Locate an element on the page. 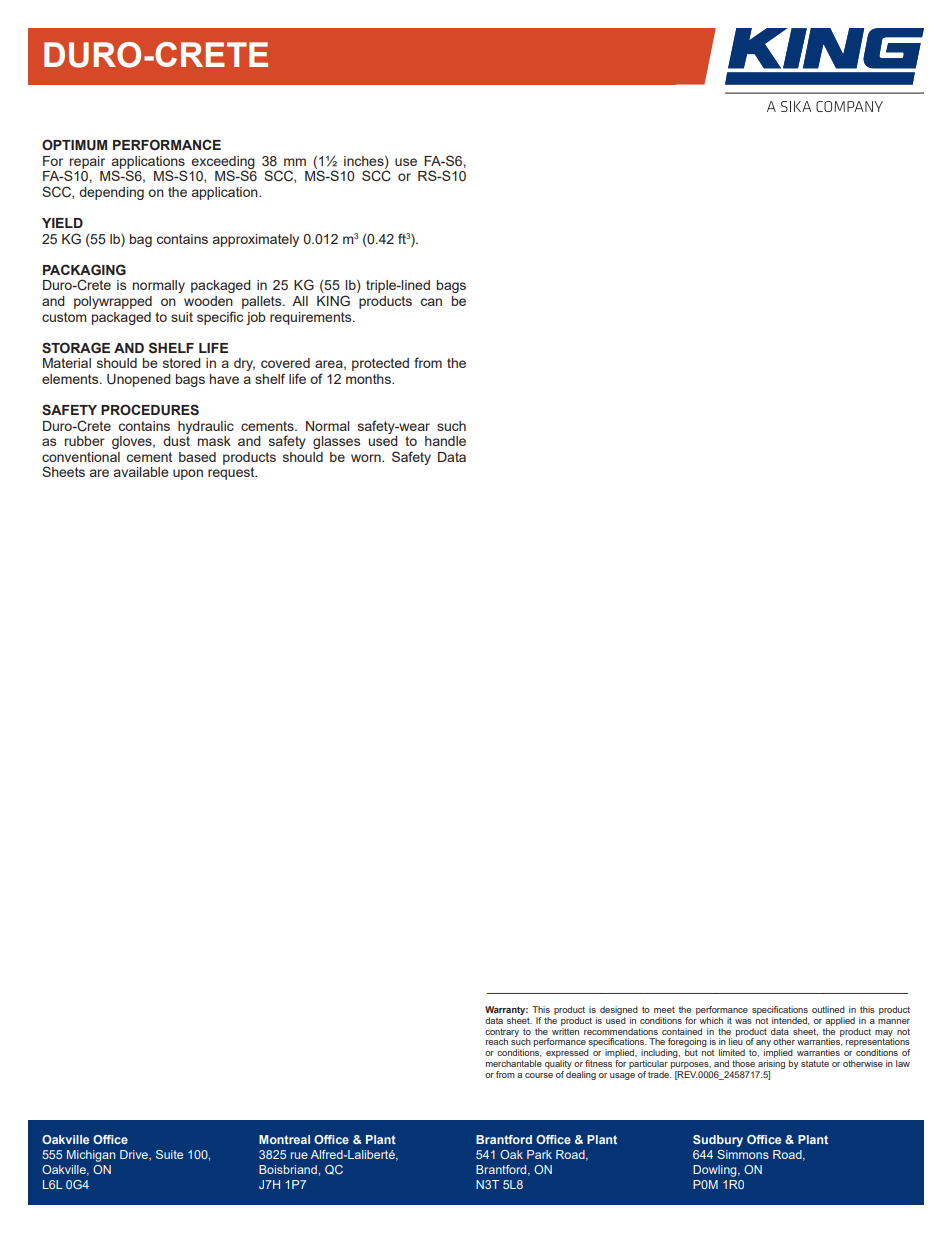  contrary is located at coordinates (502, 1033).
